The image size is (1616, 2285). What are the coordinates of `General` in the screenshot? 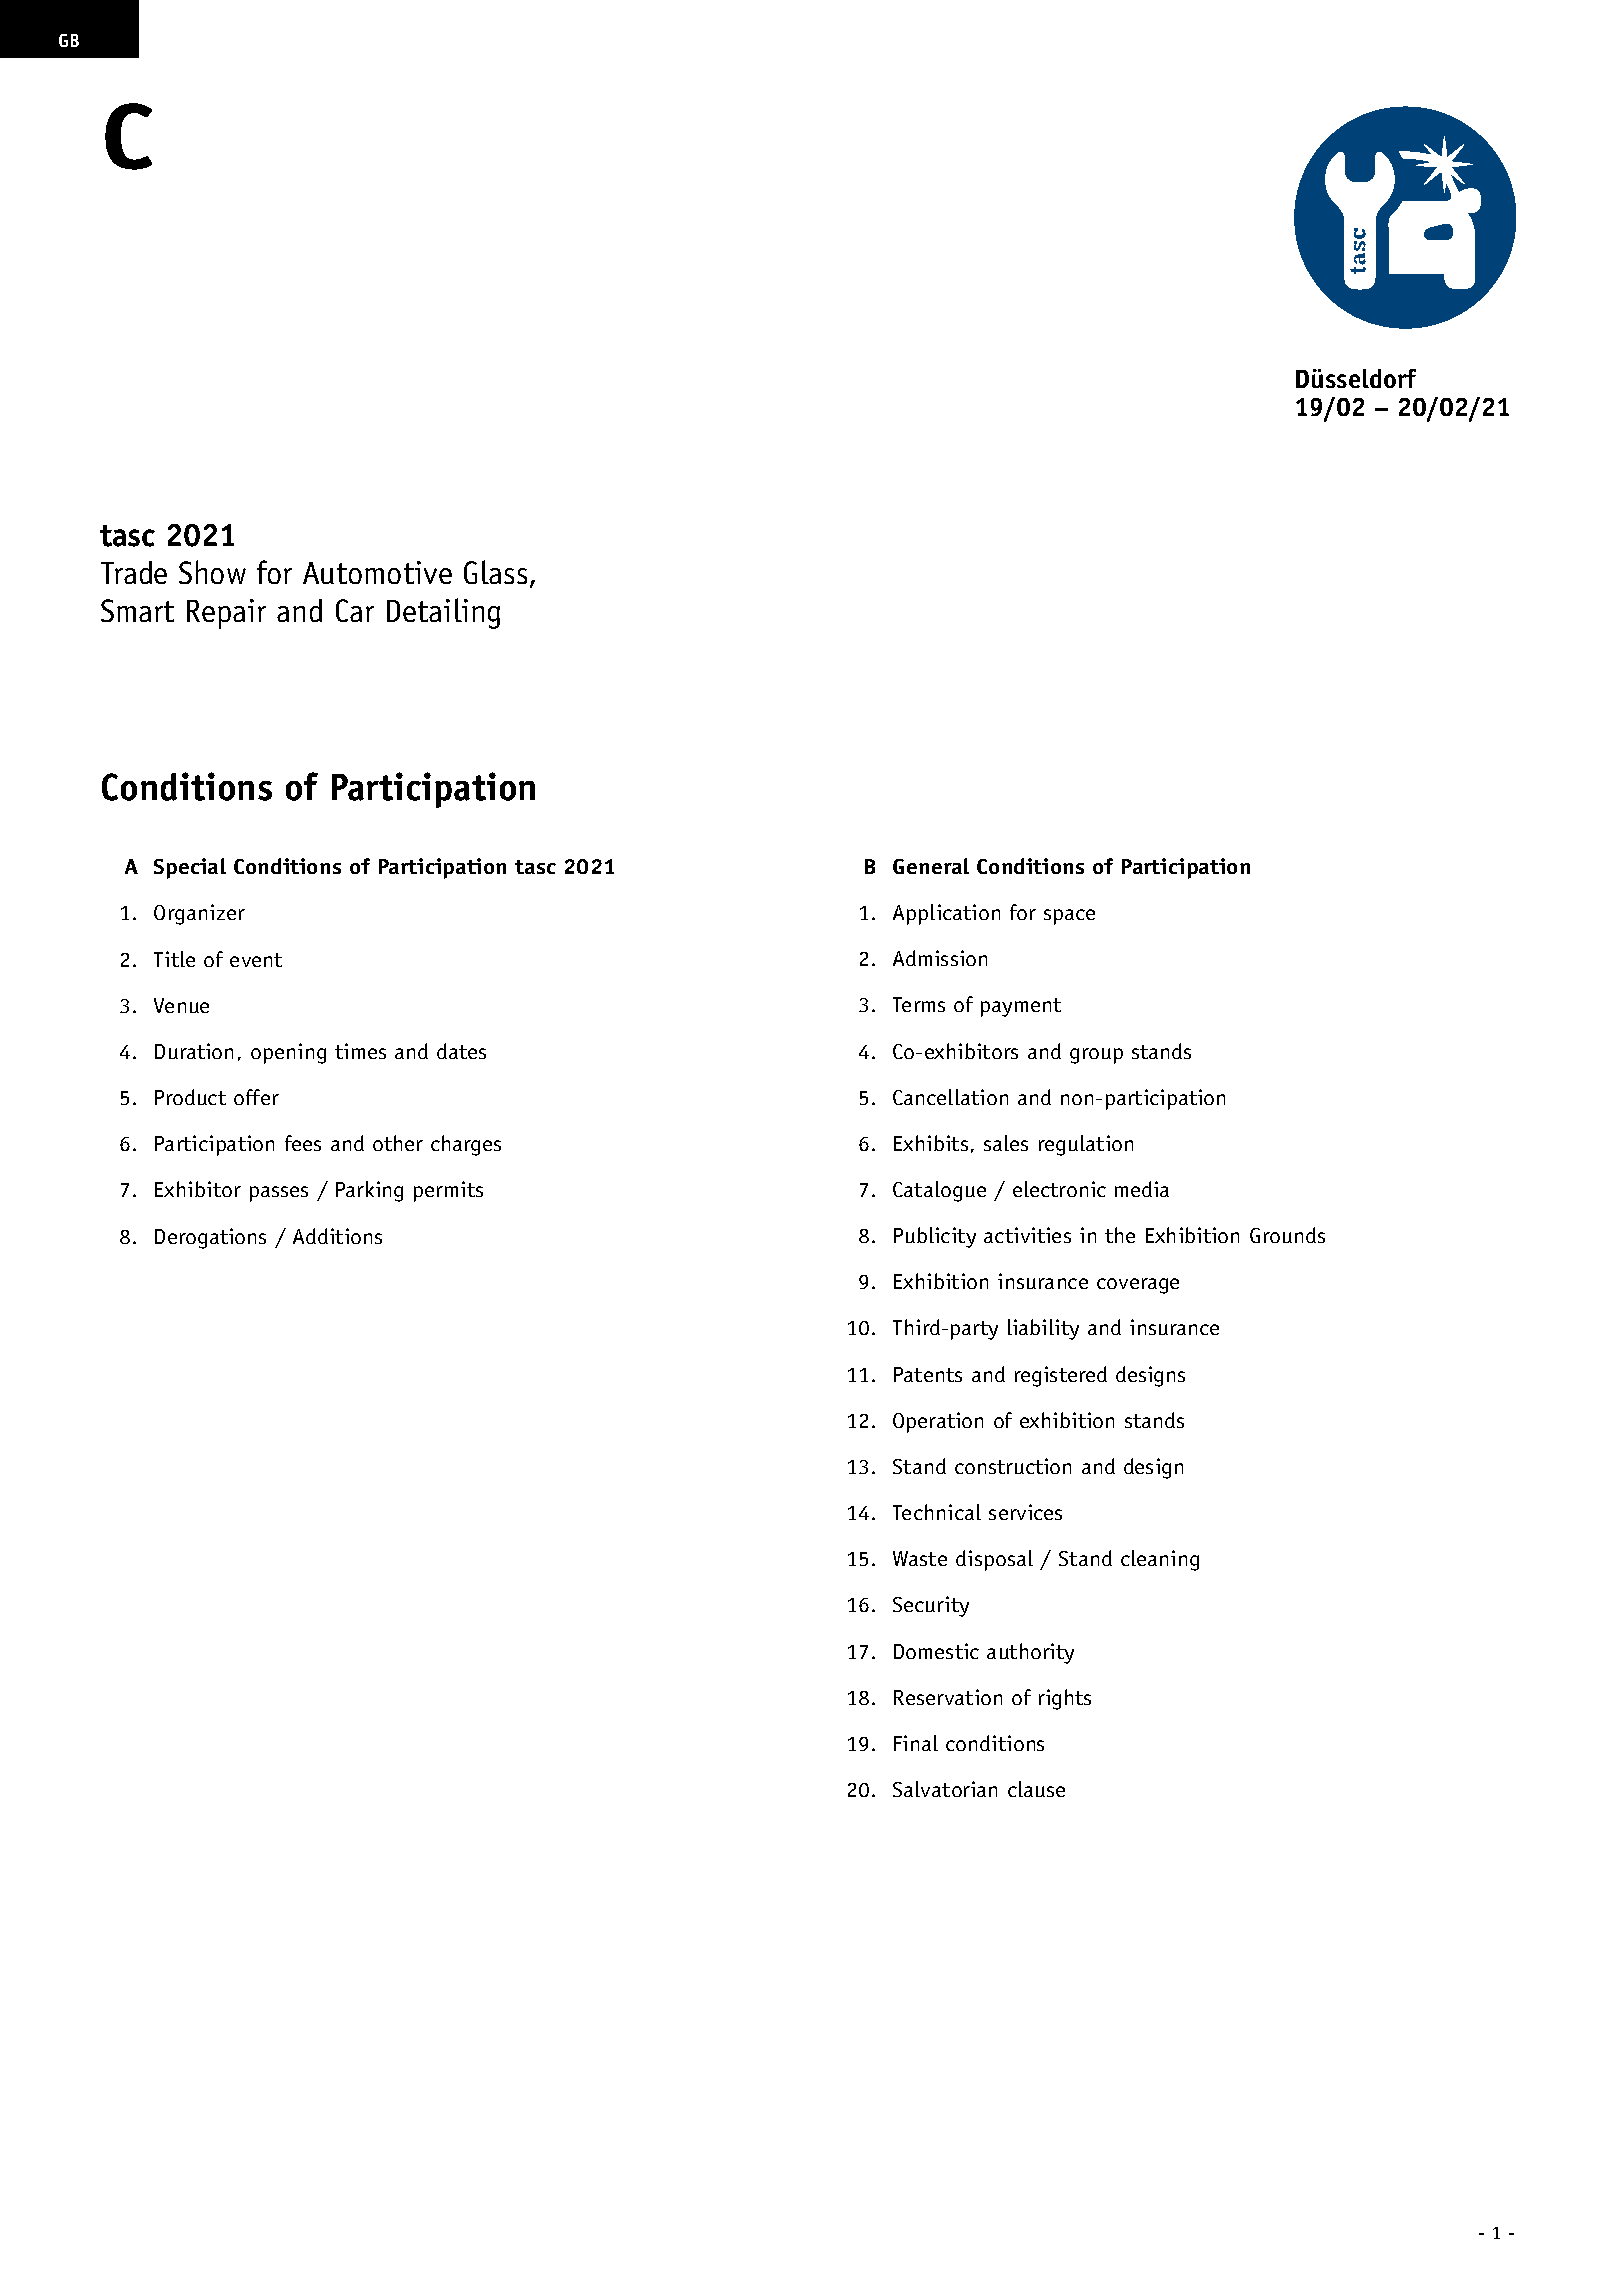 It's located at (931, 866).
